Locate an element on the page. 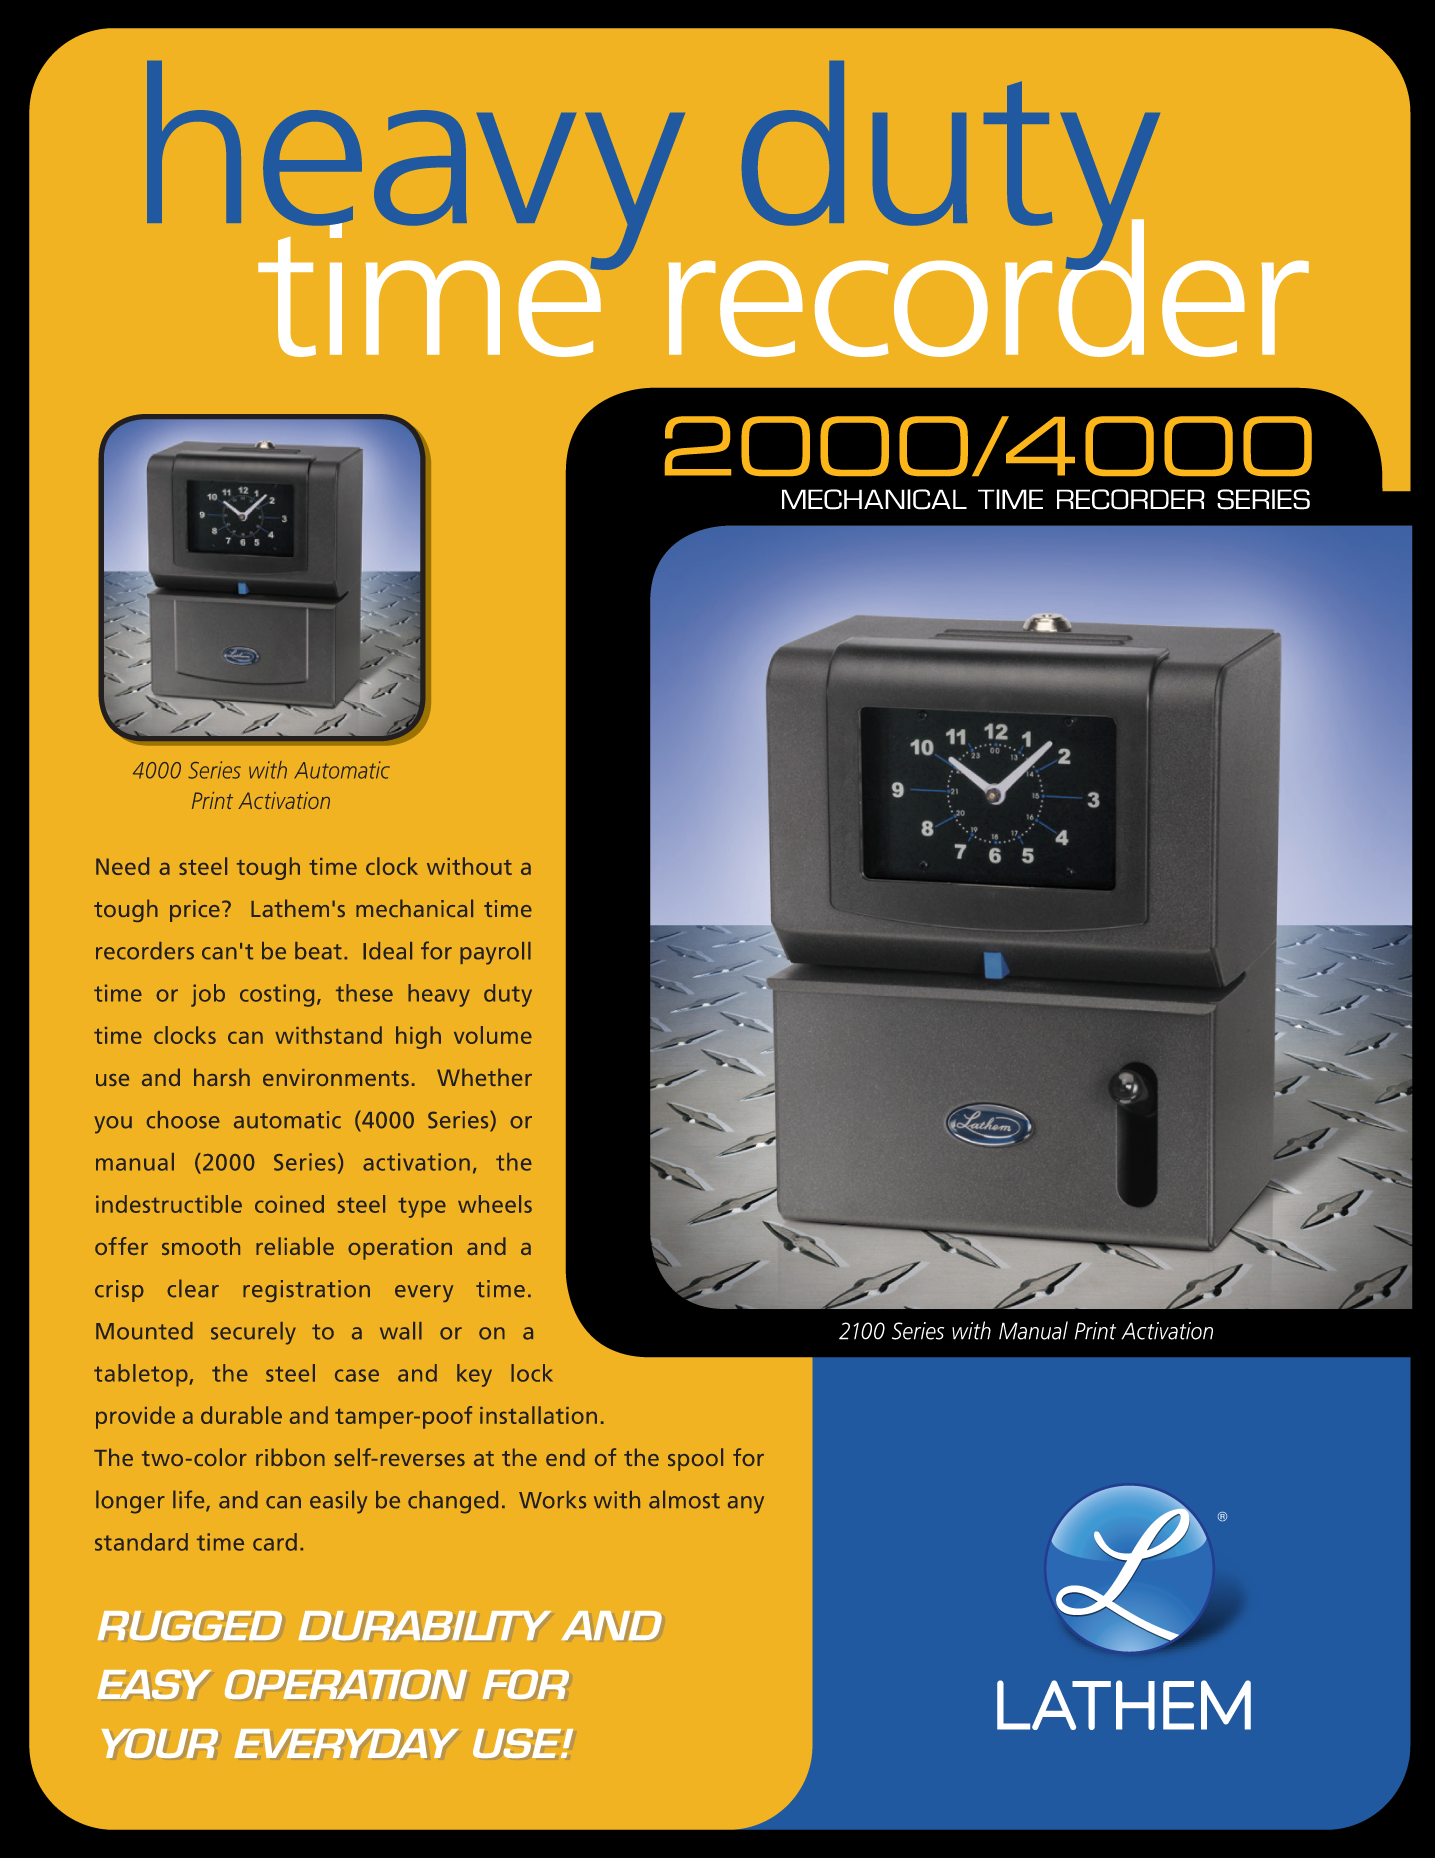 This page has width=1435, height=1858. wheels is located at coordinates (495, 1204).
